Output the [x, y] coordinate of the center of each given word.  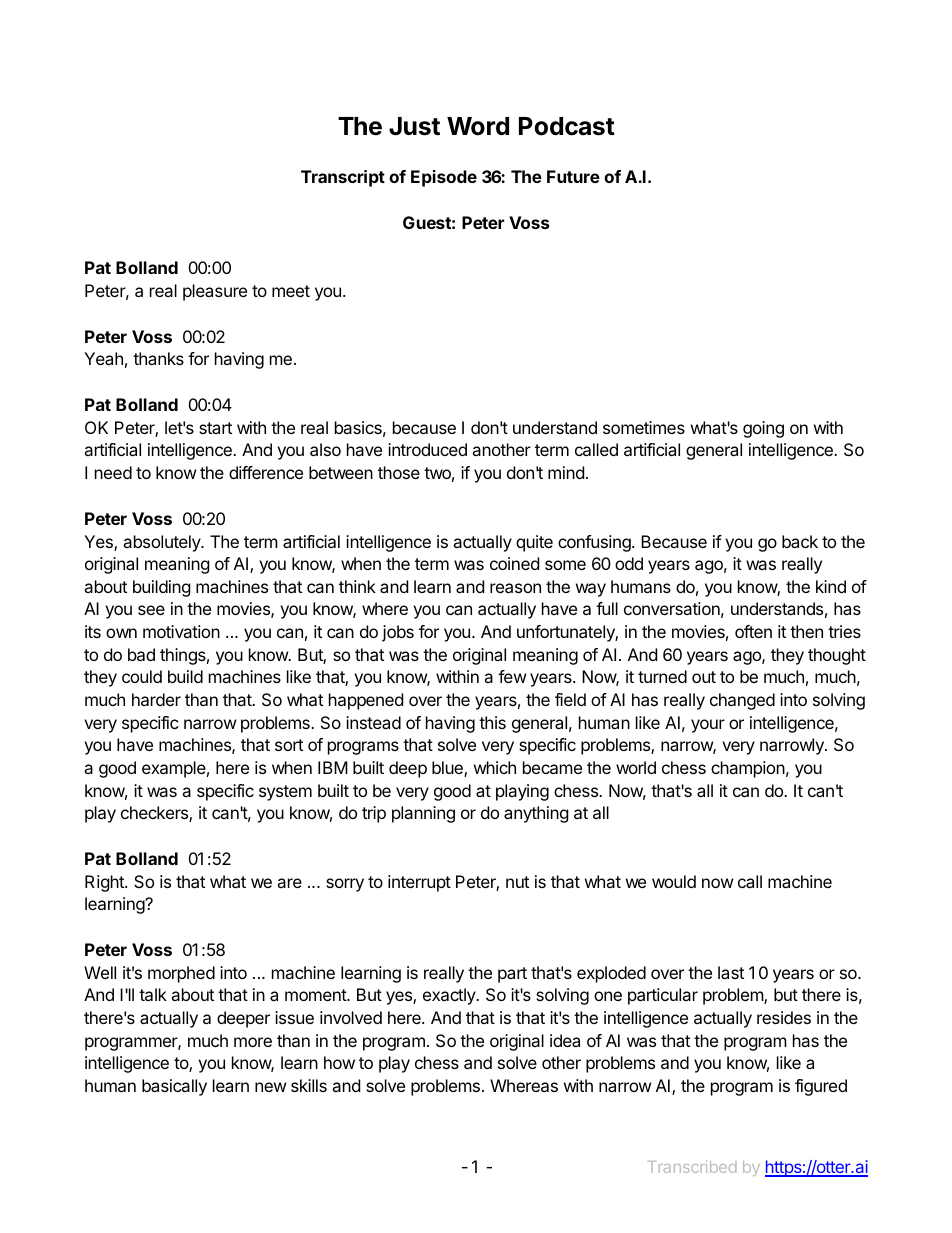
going [763, 429]
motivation [181, 631]
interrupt [419, 883]
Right [105, 883]
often [753, 631]
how [339, 1062]
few [512, 676]
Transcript [343, 178]
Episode [444, 178]
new [271, 1087]
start [215, 428]
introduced [427, 449]
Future [573, 176]
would [674, 881]
